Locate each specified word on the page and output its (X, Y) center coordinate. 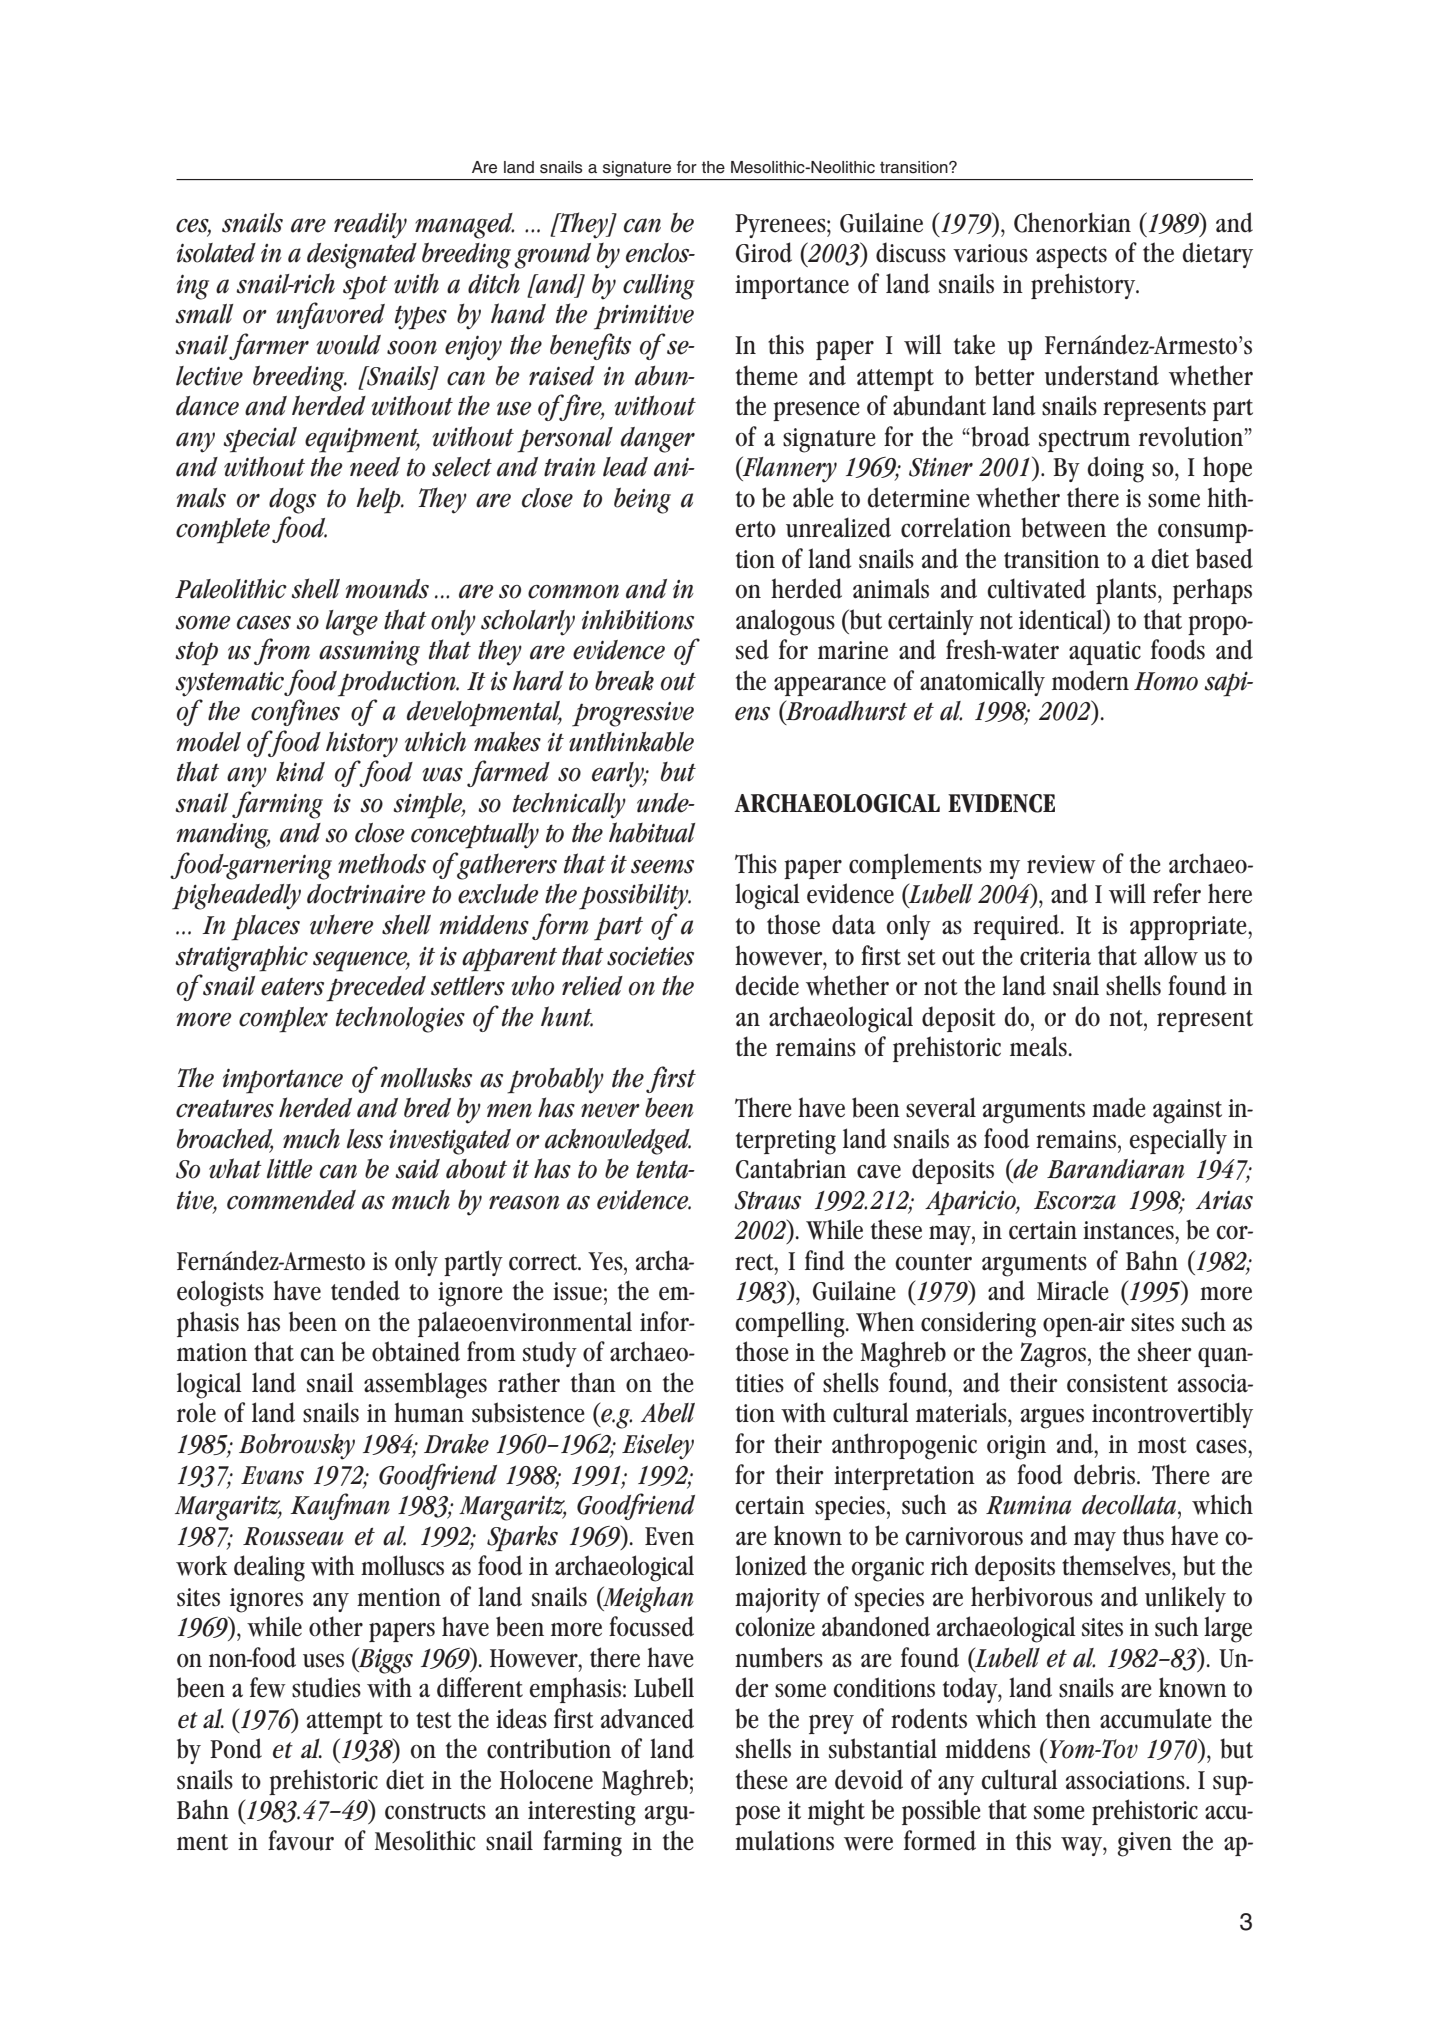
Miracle (1073, 1290)
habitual (652, 832)
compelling (791, 1324)
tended (365, 1290)
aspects (1071, 257)
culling (659, 287)
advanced (647, 1718)
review (1061, 864)
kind (300, 771)
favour (301, 1840)
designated (362, 256)
